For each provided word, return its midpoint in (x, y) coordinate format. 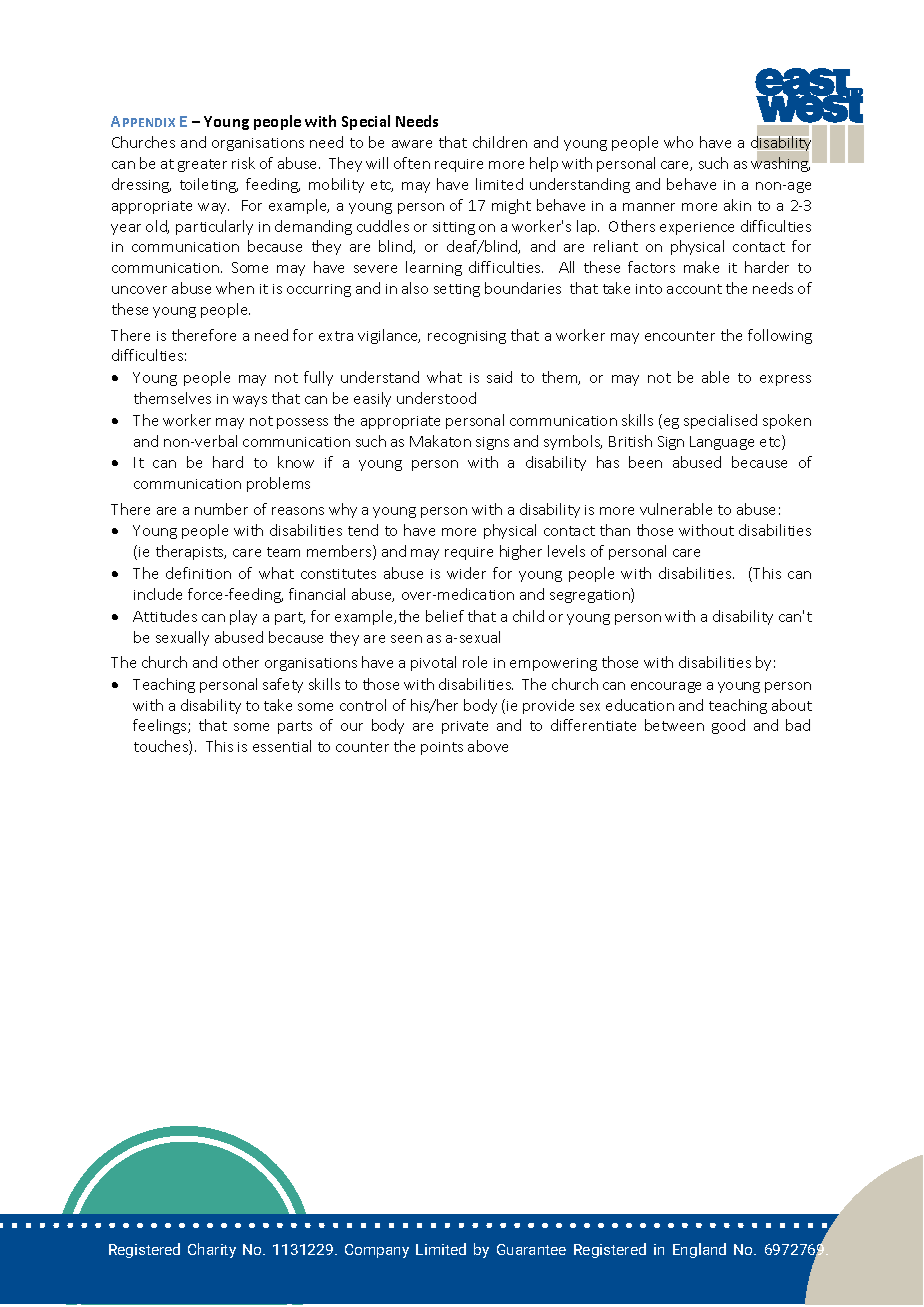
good (728, 726)
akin (737, 205)
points (442, 748)
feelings (161, 726)
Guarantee (531, 1249)
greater (202, 165)
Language (722, 443)
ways (250, 401)
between (674, 725)
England (699, 1250)
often (412, 163)
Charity (212, 1250)
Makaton (440, 441)
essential (282, 746)
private (465, 727)
